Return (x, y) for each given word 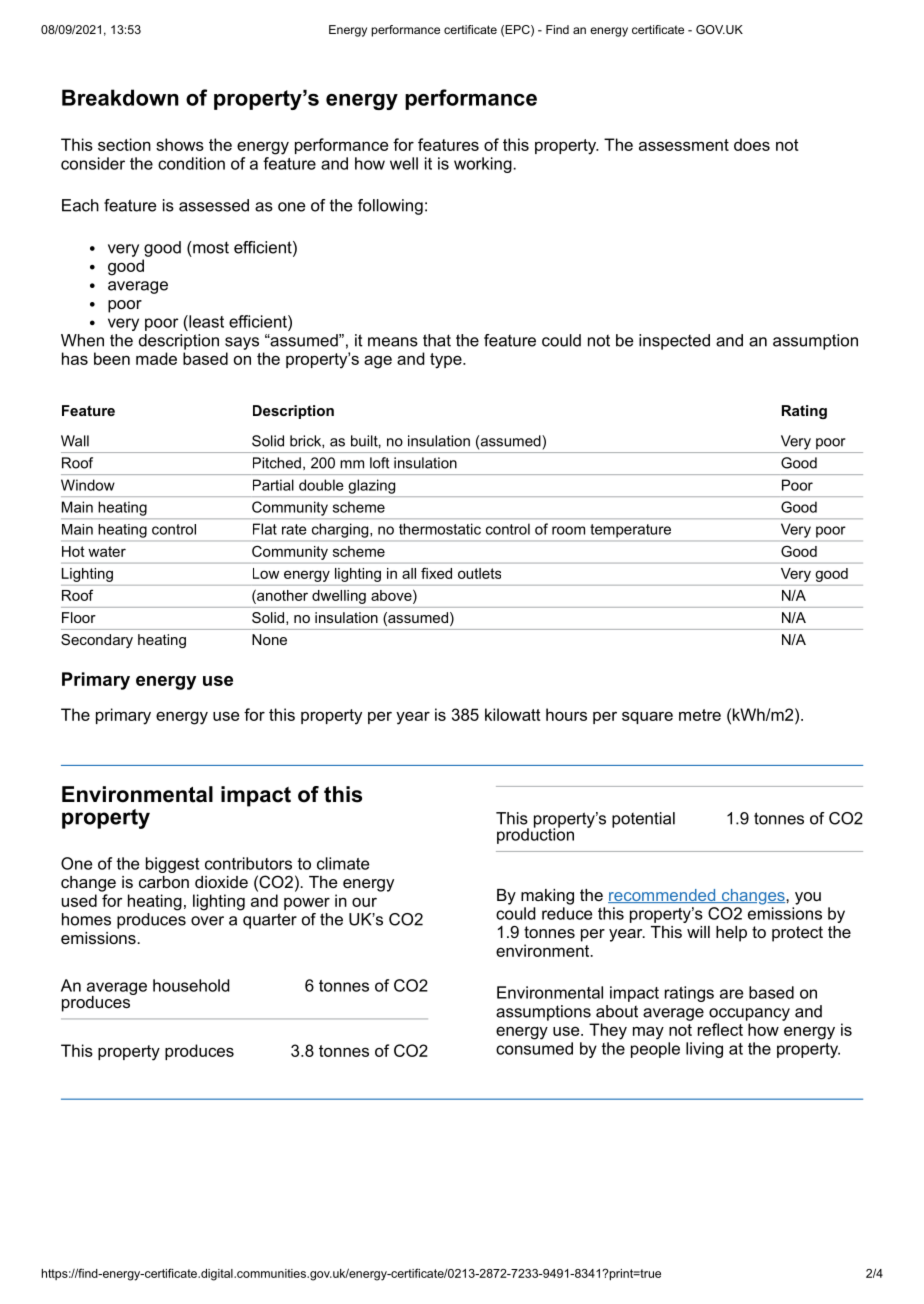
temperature (631, 531)
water (107, 551)
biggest (172, 865)
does (752, 144)
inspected (674, 342)
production (535, 835)
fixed (436, 573)
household (191, 985)
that (437, 340)
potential (643, 820)
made (156, 358)
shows (180, 144)
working (484, 165)
